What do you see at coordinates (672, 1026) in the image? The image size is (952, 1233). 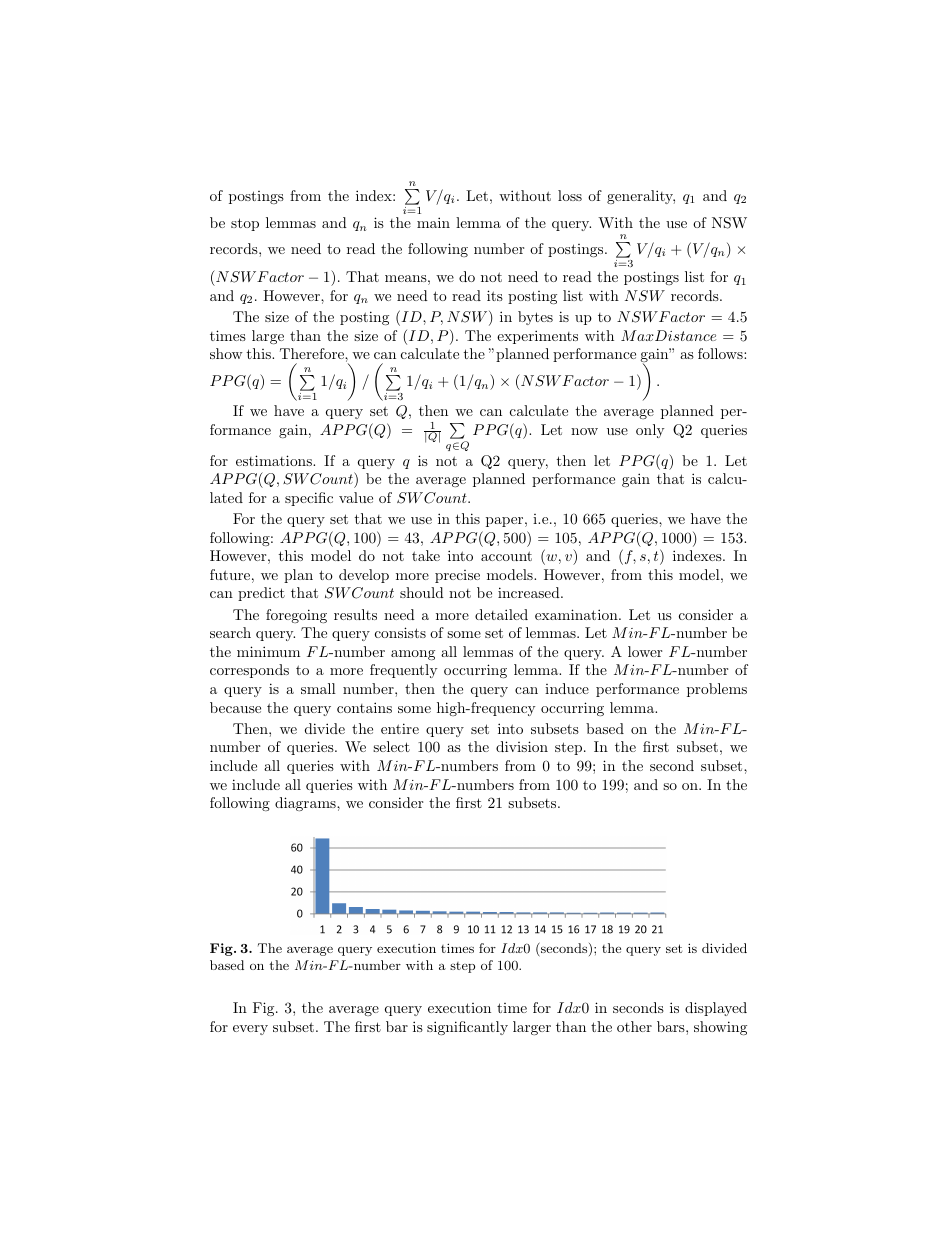 I see `bars` at bounding box center [672, 1026].
